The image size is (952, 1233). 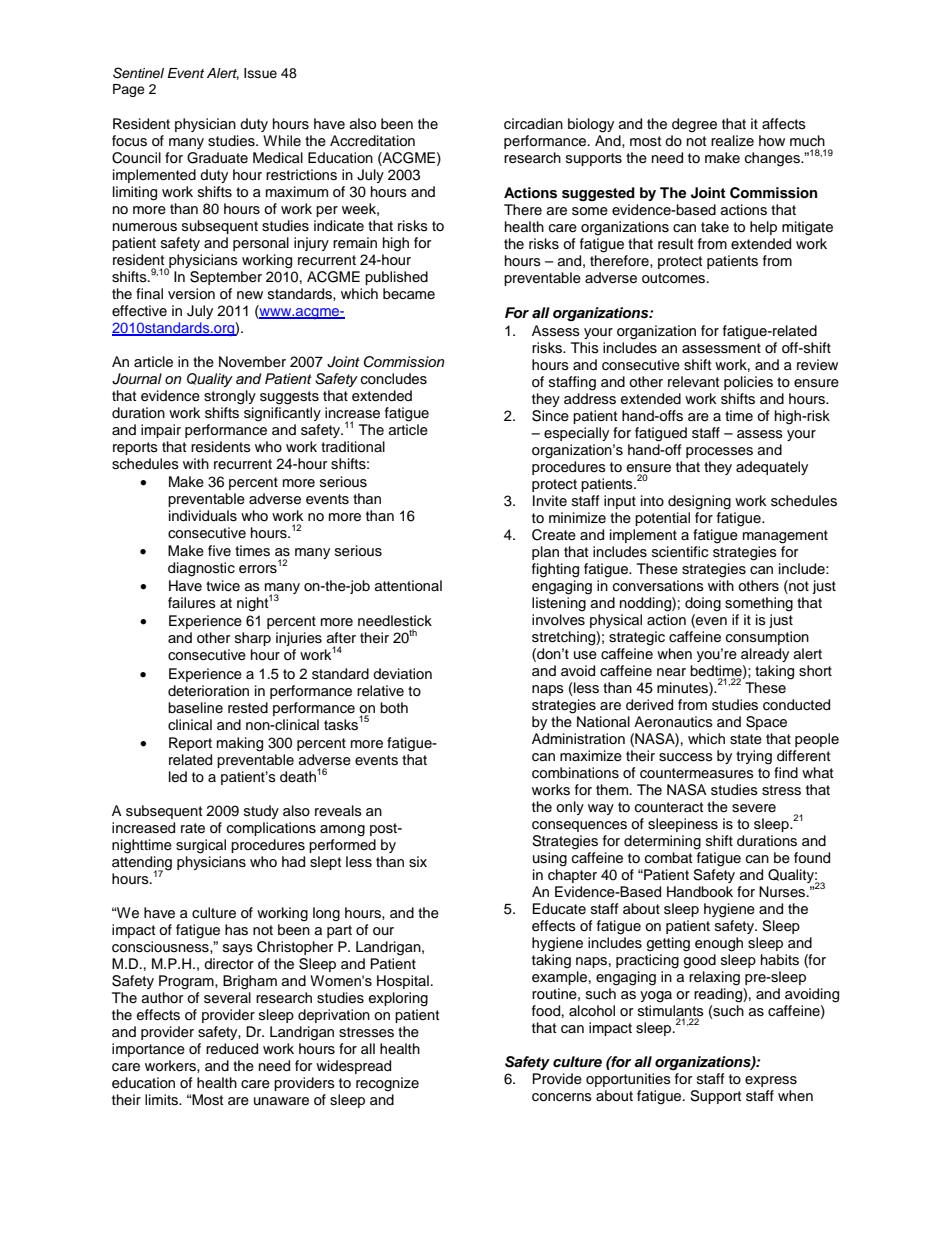 I want to click on express, so click(x=771, y=1081).
